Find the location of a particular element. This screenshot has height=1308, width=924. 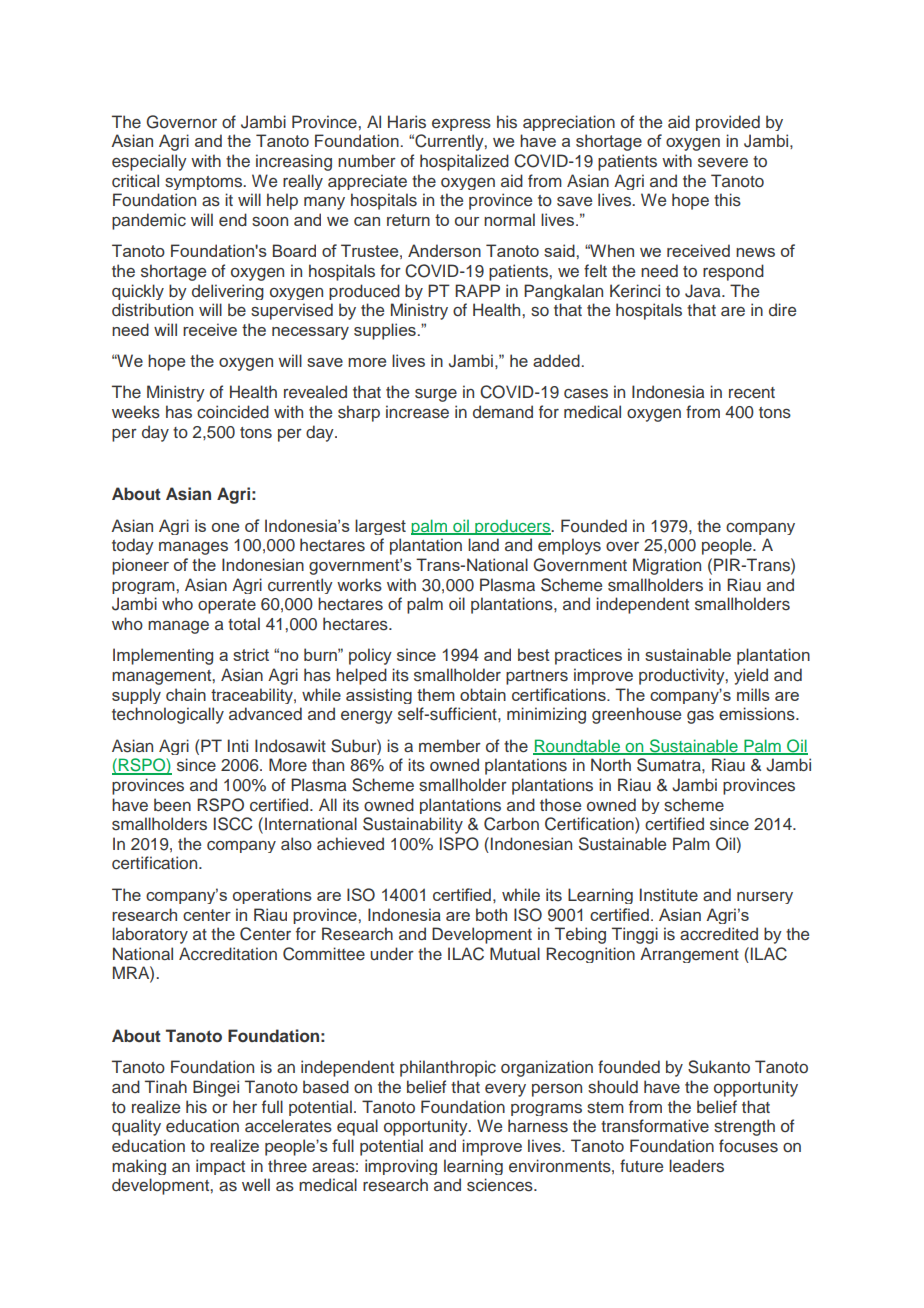

strict is located at coordinates (251, 654).
